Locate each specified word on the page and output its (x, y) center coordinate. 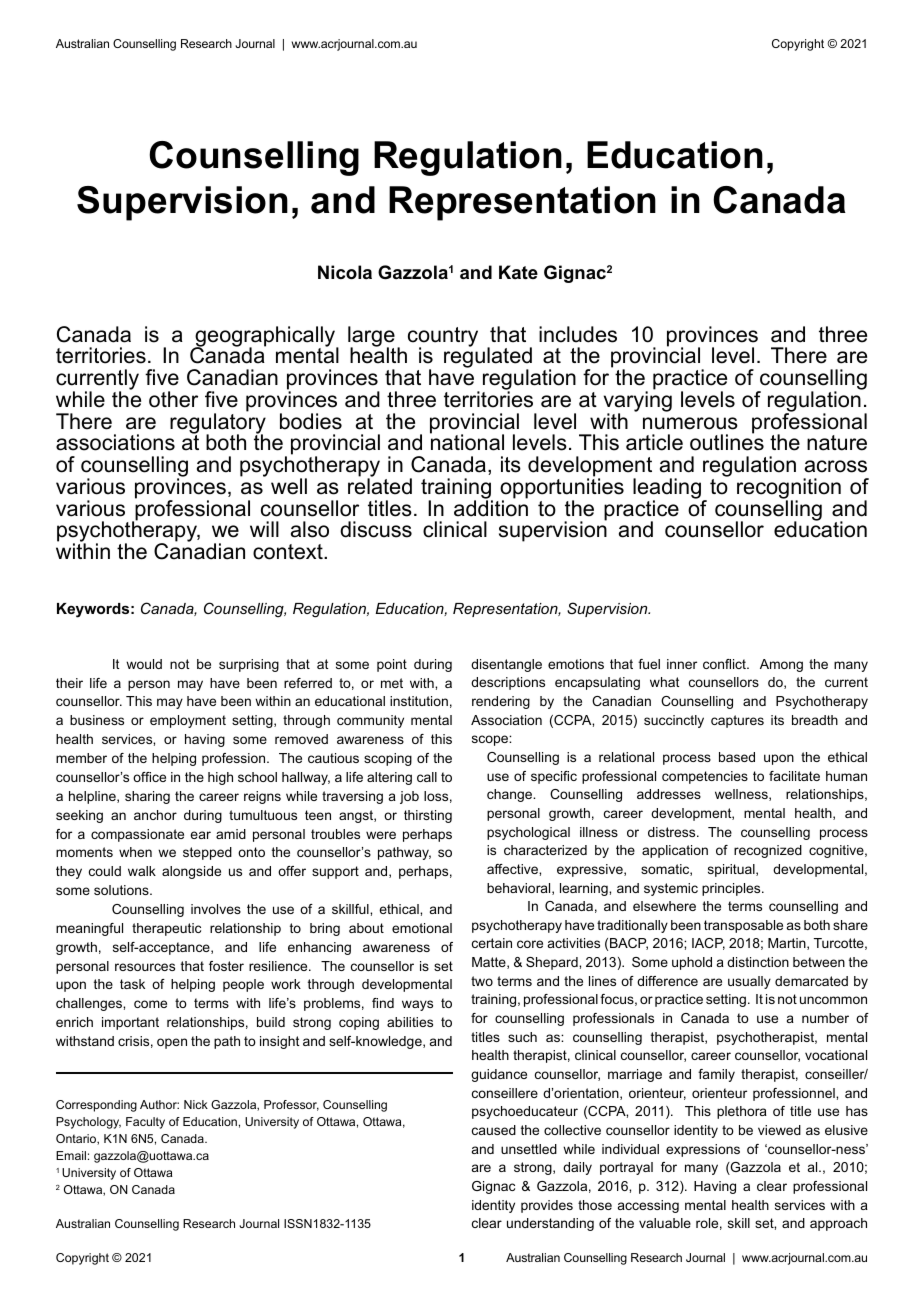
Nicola (345, 272)
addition (491, 507)
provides (547, 1206)
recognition (789, 489)
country (443, 338)
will (264, 529)
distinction (758, 962)
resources (145, 967)
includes (578, 334)
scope (491, 740)
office (149, 777)
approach (838, 1224)
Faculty (145, 1123)
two (482, 981)
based (737, 757)
